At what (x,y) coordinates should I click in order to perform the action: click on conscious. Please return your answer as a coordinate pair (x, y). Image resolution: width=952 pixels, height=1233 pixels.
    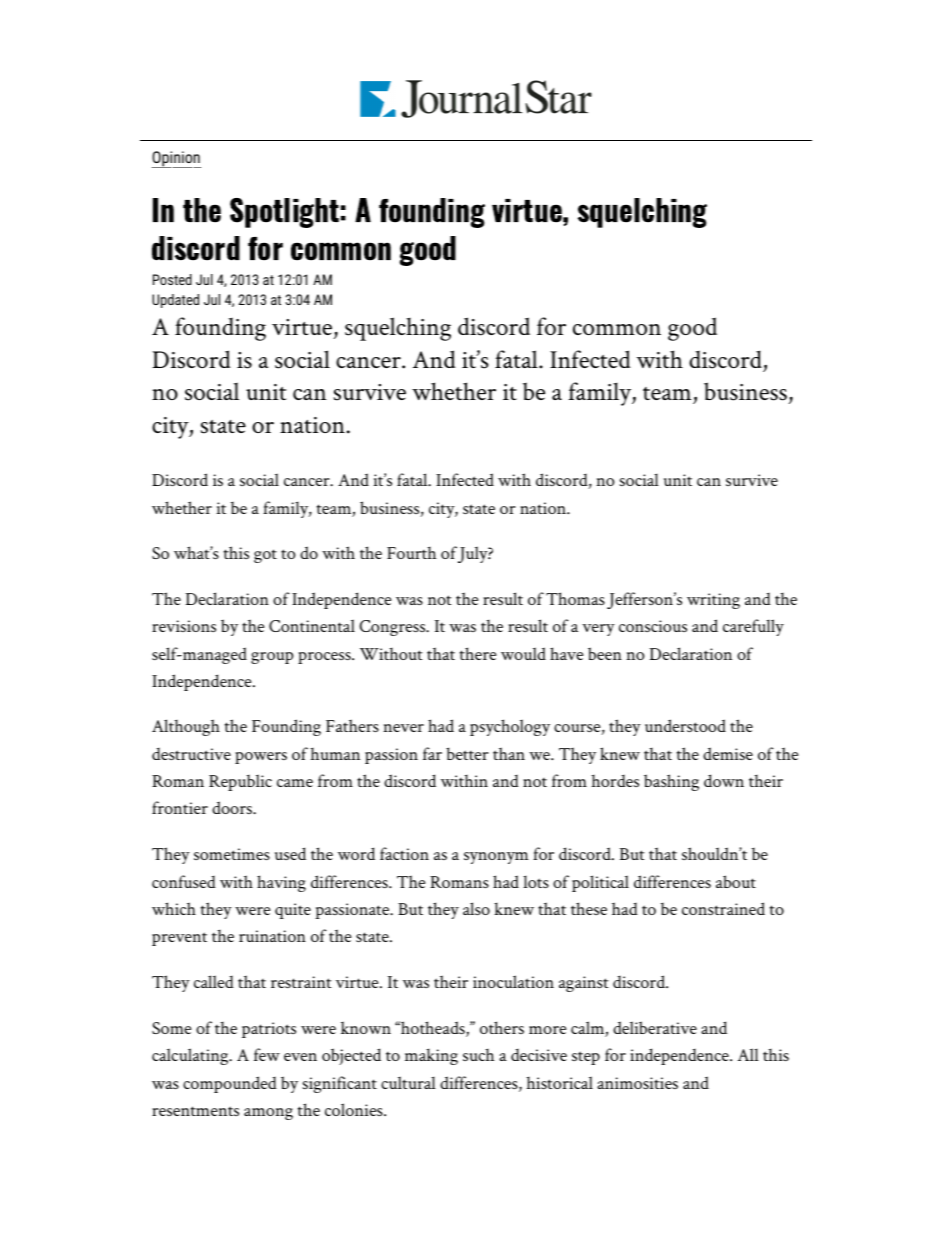
    Looking at the image, I should click on (653, 626).
